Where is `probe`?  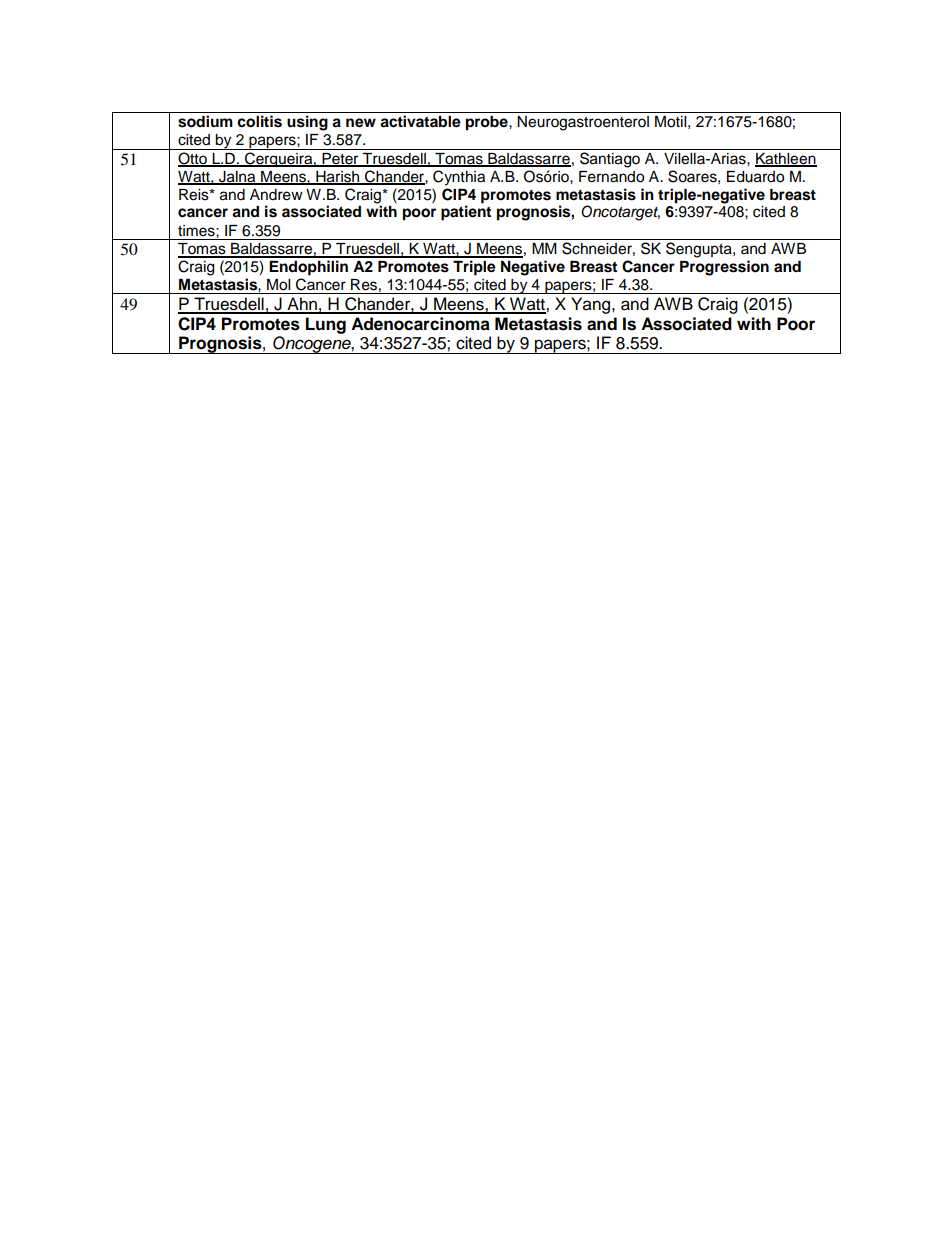
probe is located at coordinates (488, 123).
